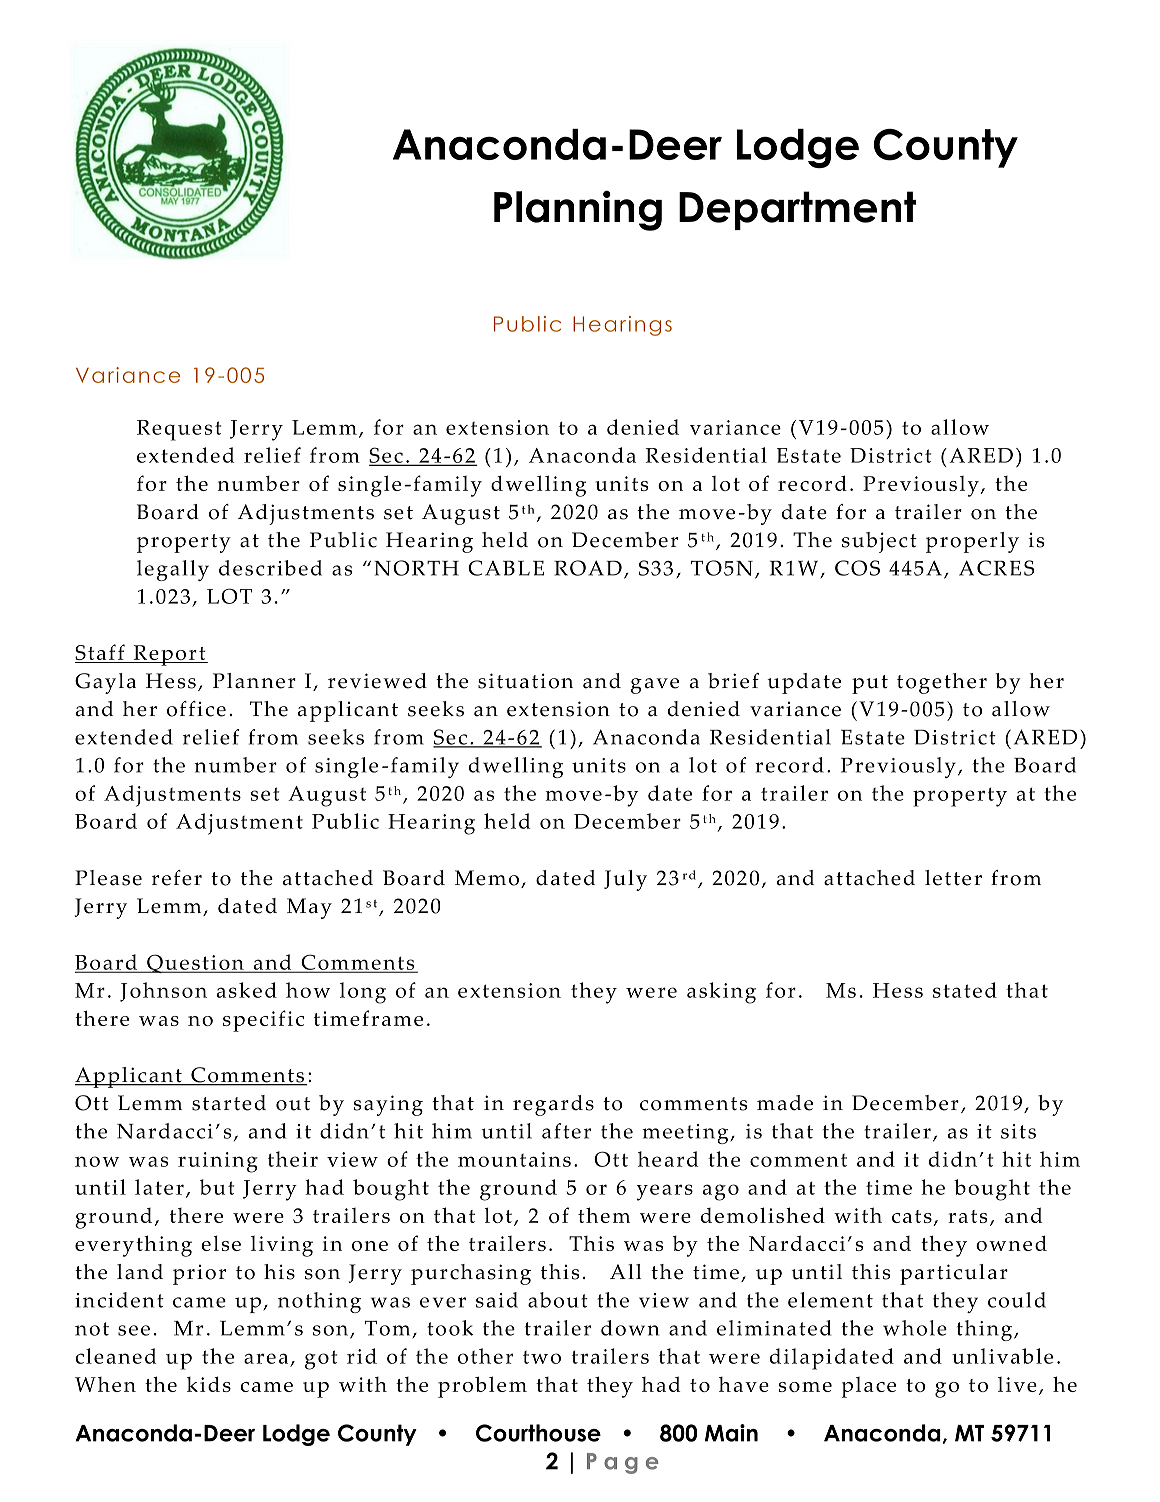 This image has height=1502, width=1160. Describe the element at coordinates (578, 210) in the image. I see `Planning` at that location.
